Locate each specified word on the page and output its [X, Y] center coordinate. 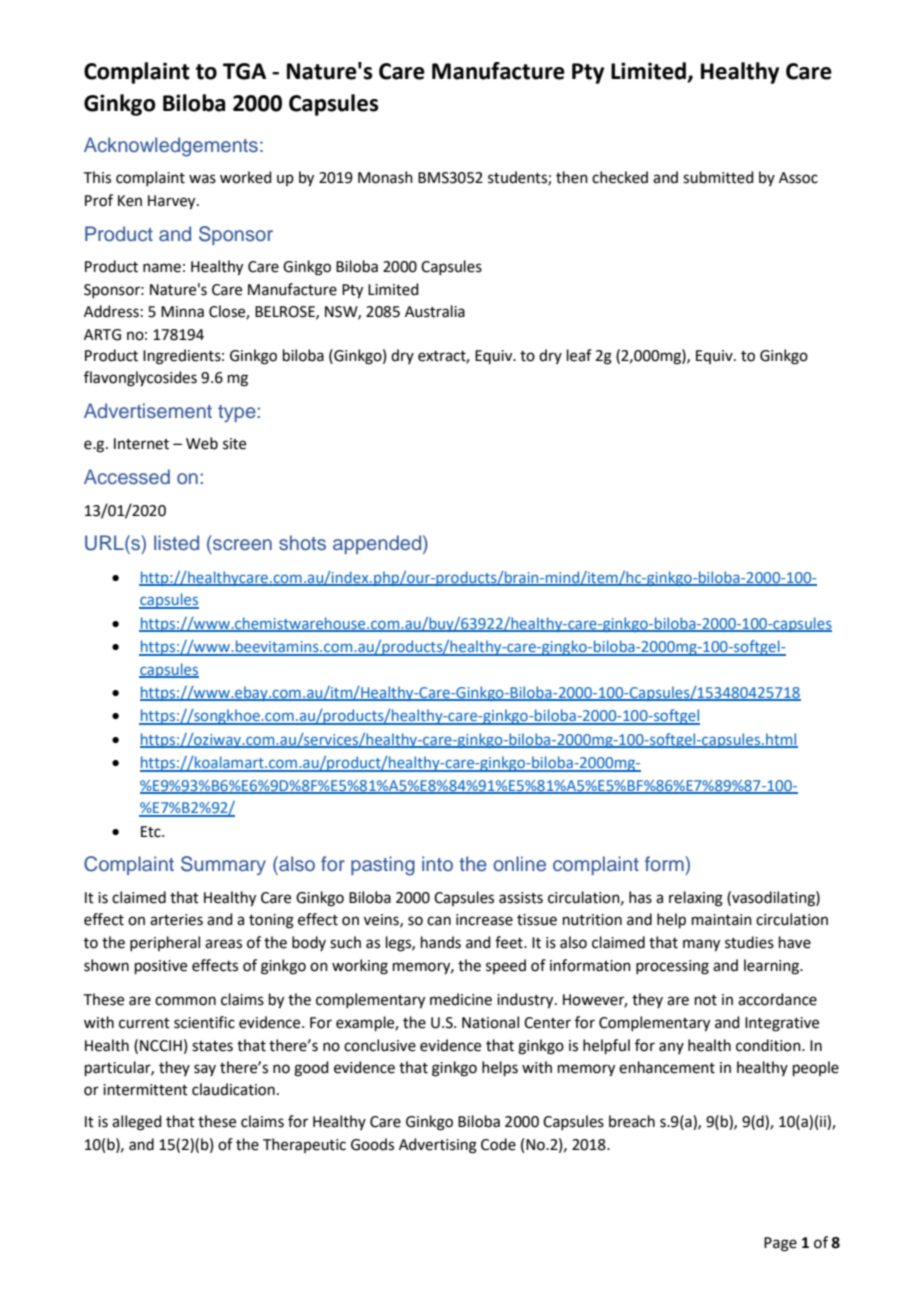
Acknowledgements [171, 147]
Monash [385, 177]
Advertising [438, 1146]
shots [302, 543]
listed [176, 543]
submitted [718, 177]
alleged [137, 1123]
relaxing [696, 899]
